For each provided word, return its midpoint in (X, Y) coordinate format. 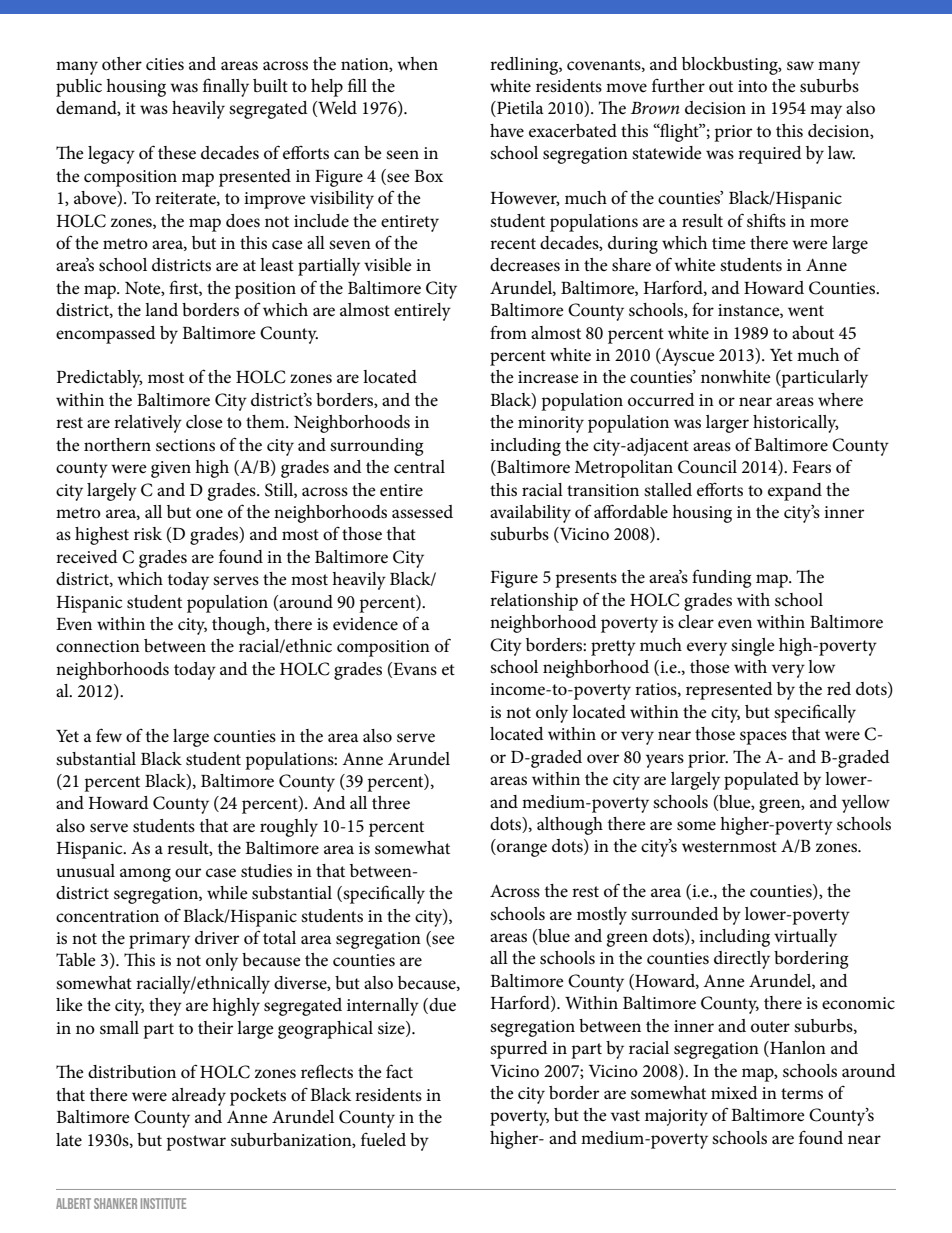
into (752, 86)
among (145, 875)
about (813, 333)
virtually (805, 938)
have (507, 130)
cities (165, 64)
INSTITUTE (163, 1203)
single (753, 647)
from (508, 332)
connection (98, 646)
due (441, 1006)
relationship (534, 602)
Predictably (100, 379)
